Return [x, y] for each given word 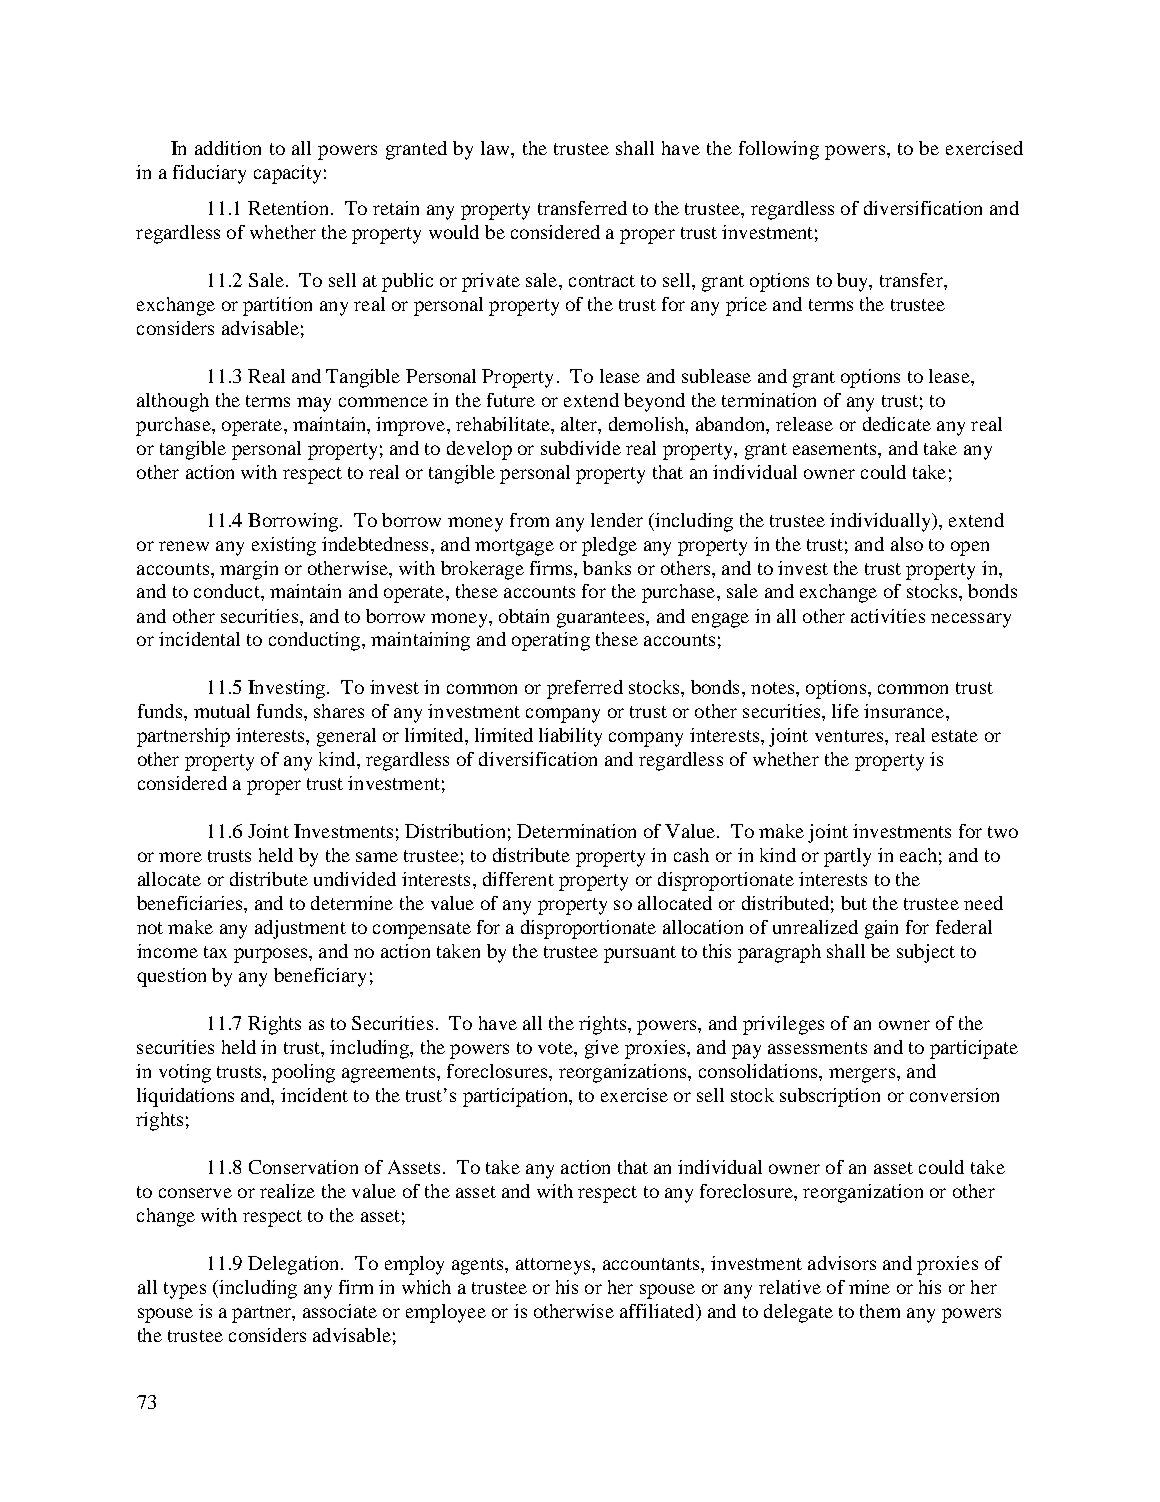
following [779, 150]
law [496, 148]
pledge [609, 546]
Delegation [295, 1265]
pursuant [640, 954]
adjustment [300, 929]
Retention [288, 208]
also [907, 544]
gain [881, 929]
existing [284, 546]
